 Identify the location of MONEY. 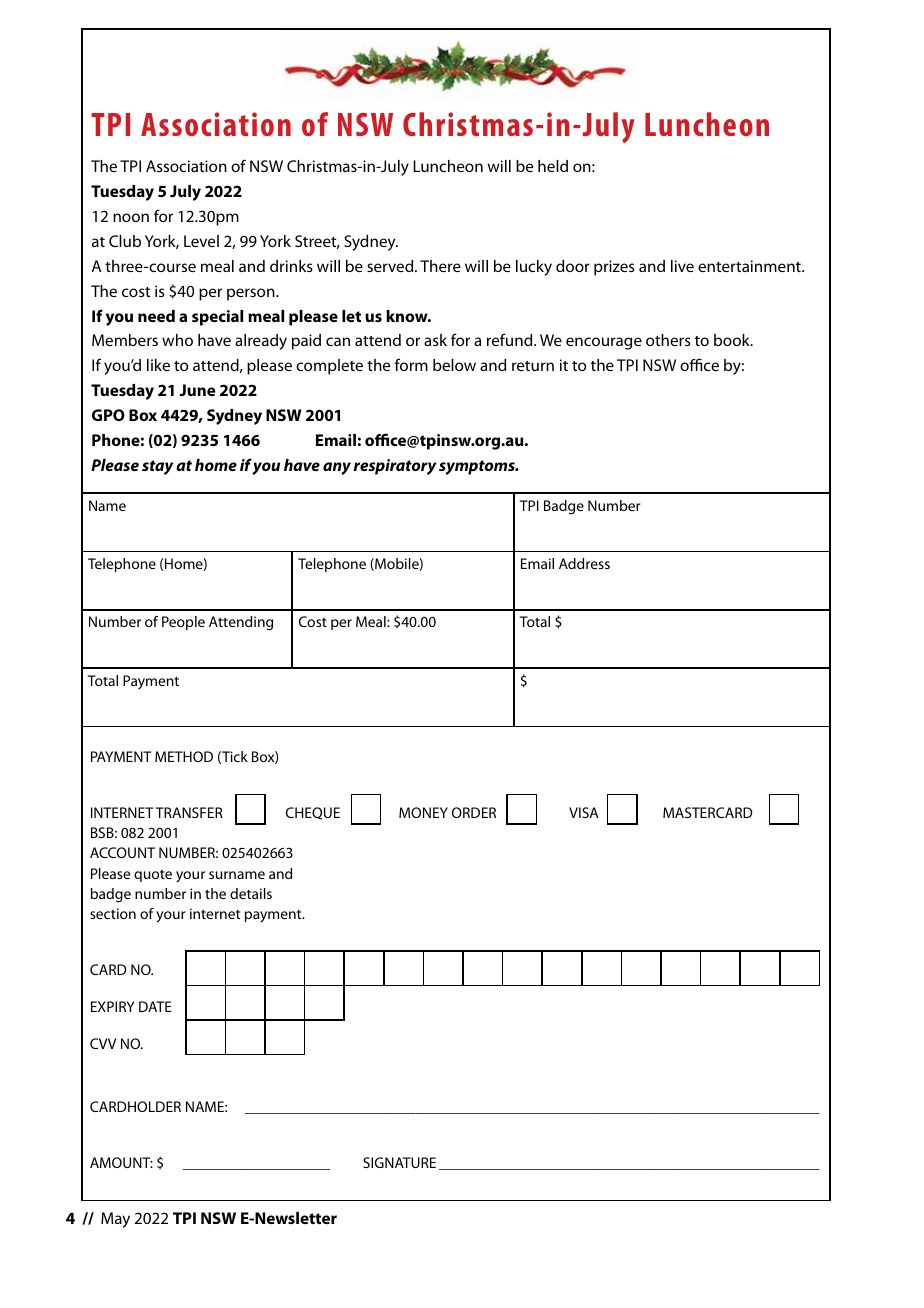
(423, 812).
